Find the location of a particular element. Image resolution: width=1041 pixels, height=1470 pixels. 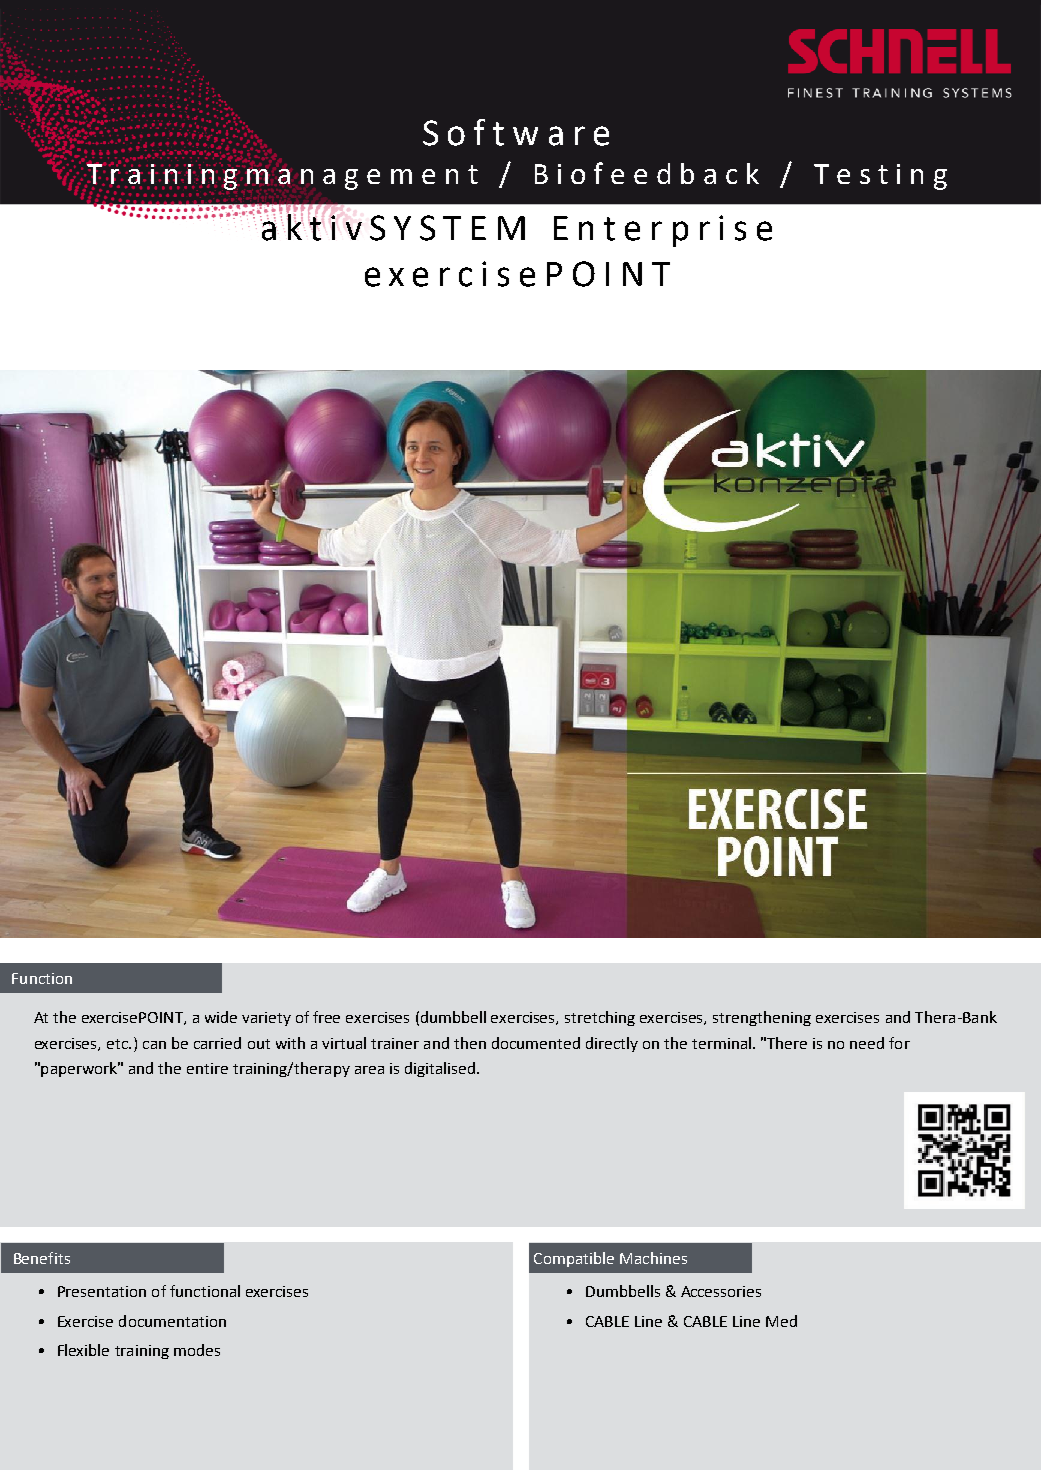

Benefits is located at coordinates (42, 1258).
